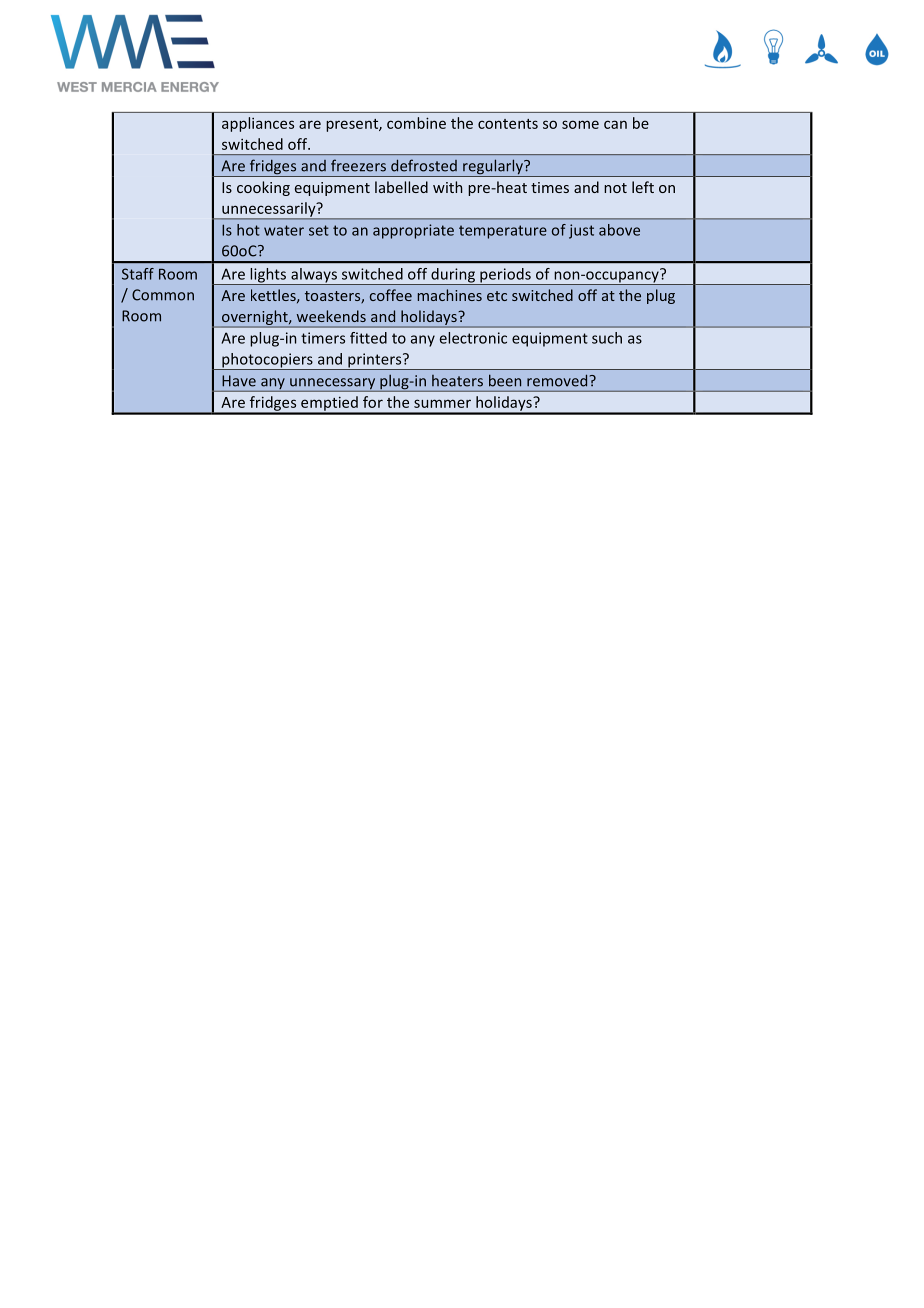 The width and height of the screenshot is (924, 1308). Describe the element at coordinates (581, 231) in the screenshot. I see `just` at that location.
